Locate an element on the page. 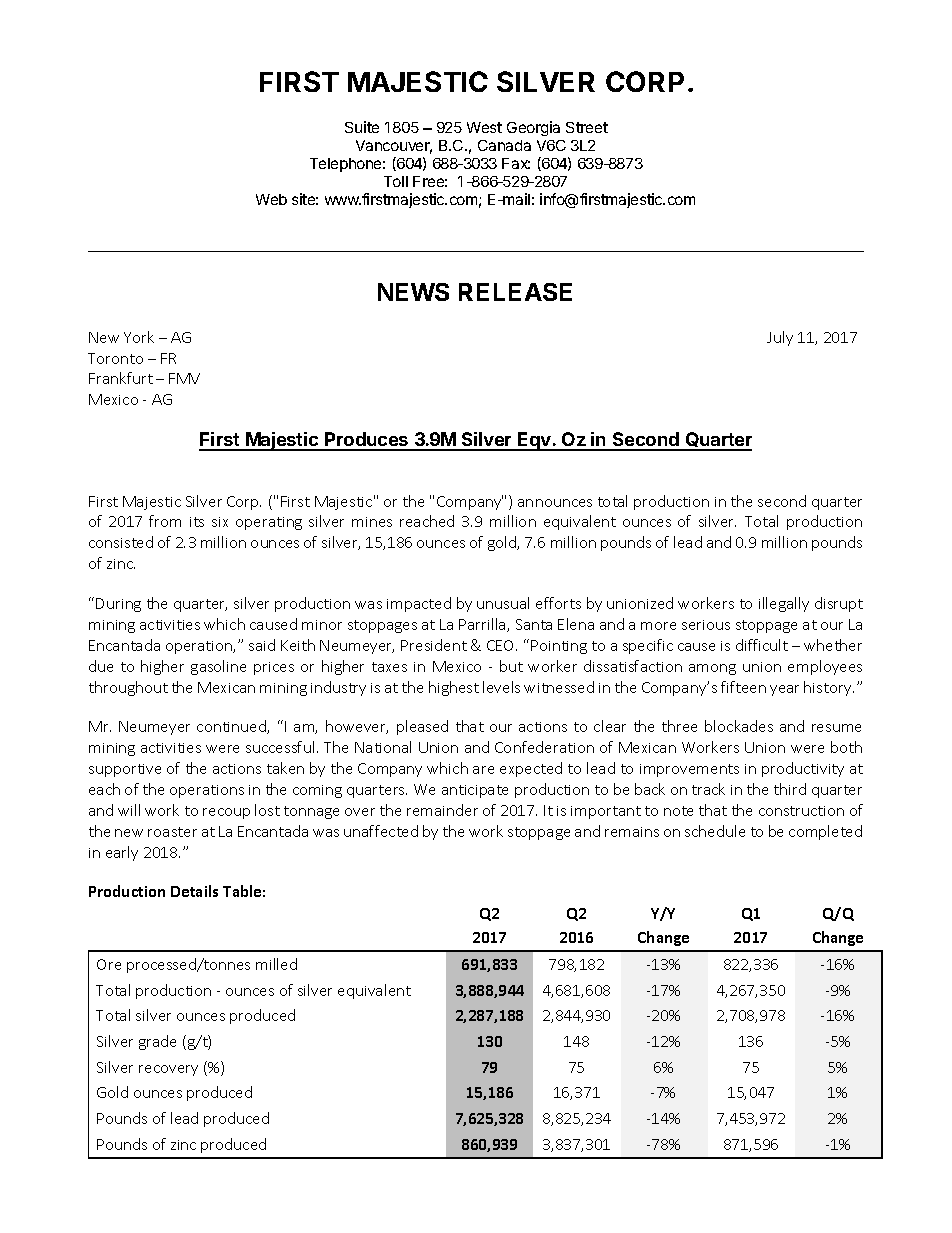 This page has width=952, height=1233. Web is located at coordinates (271, 199).
